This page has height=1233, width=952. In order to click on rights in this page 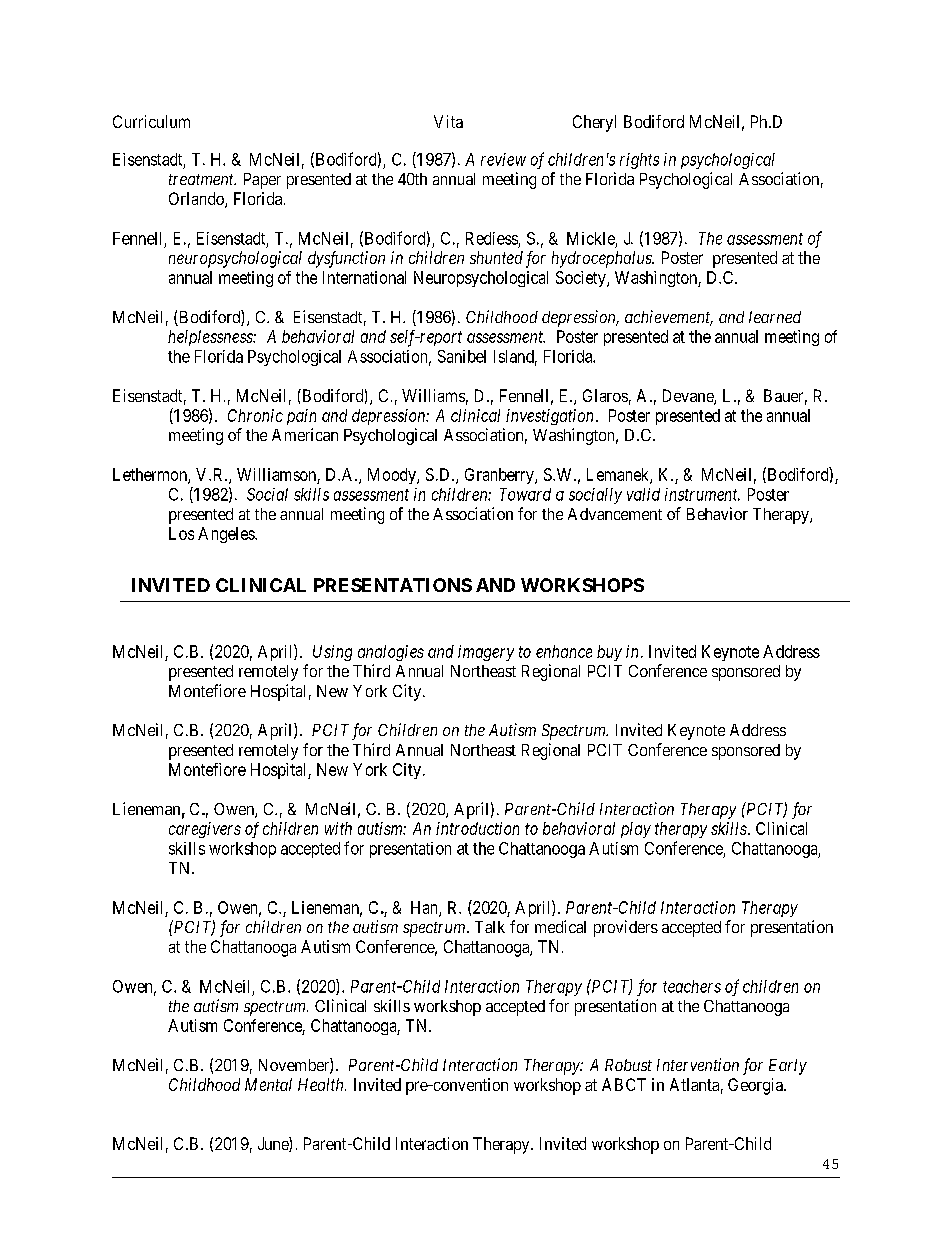, I will do `click(639, 161)`.
